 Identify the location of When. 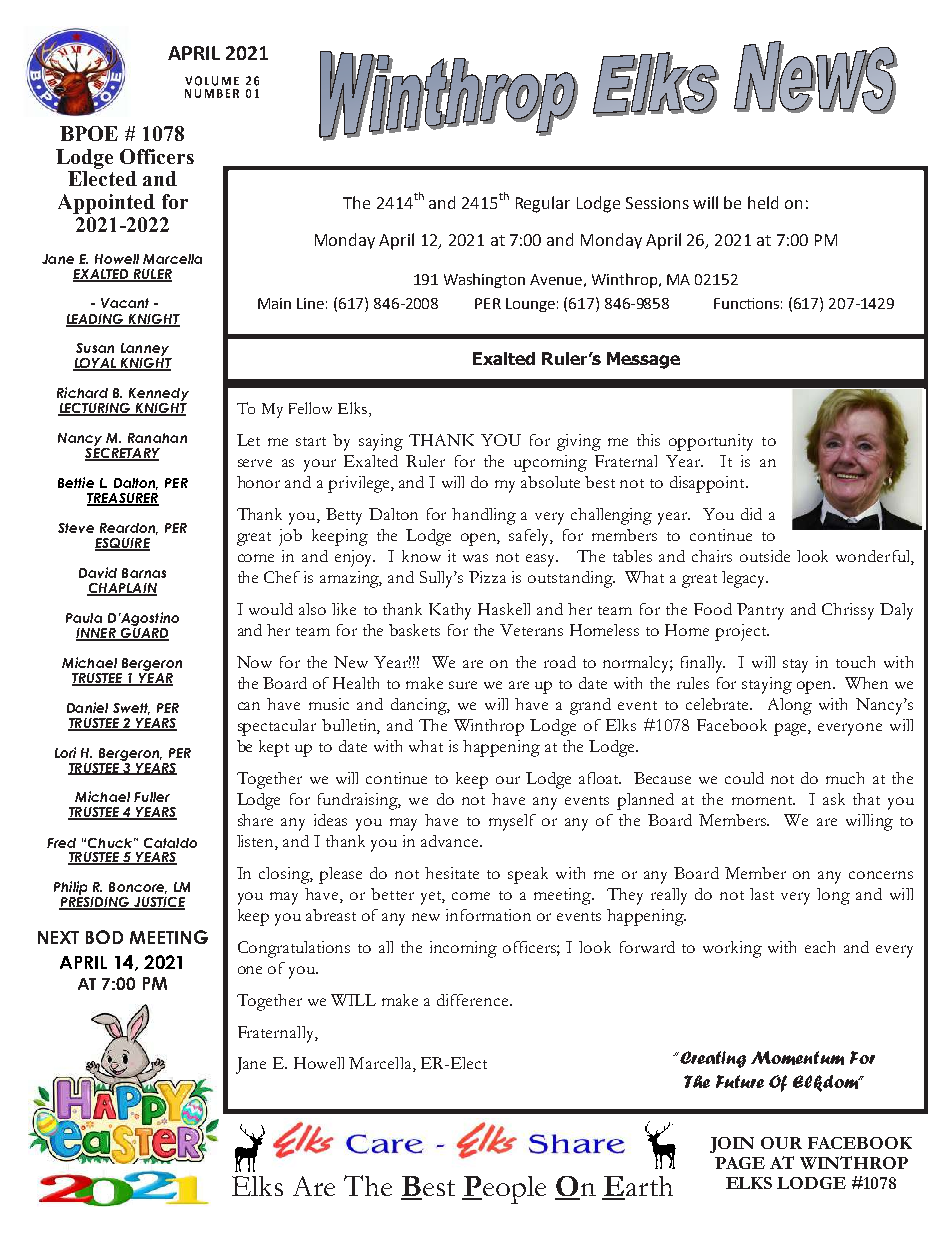
(866, 683).
